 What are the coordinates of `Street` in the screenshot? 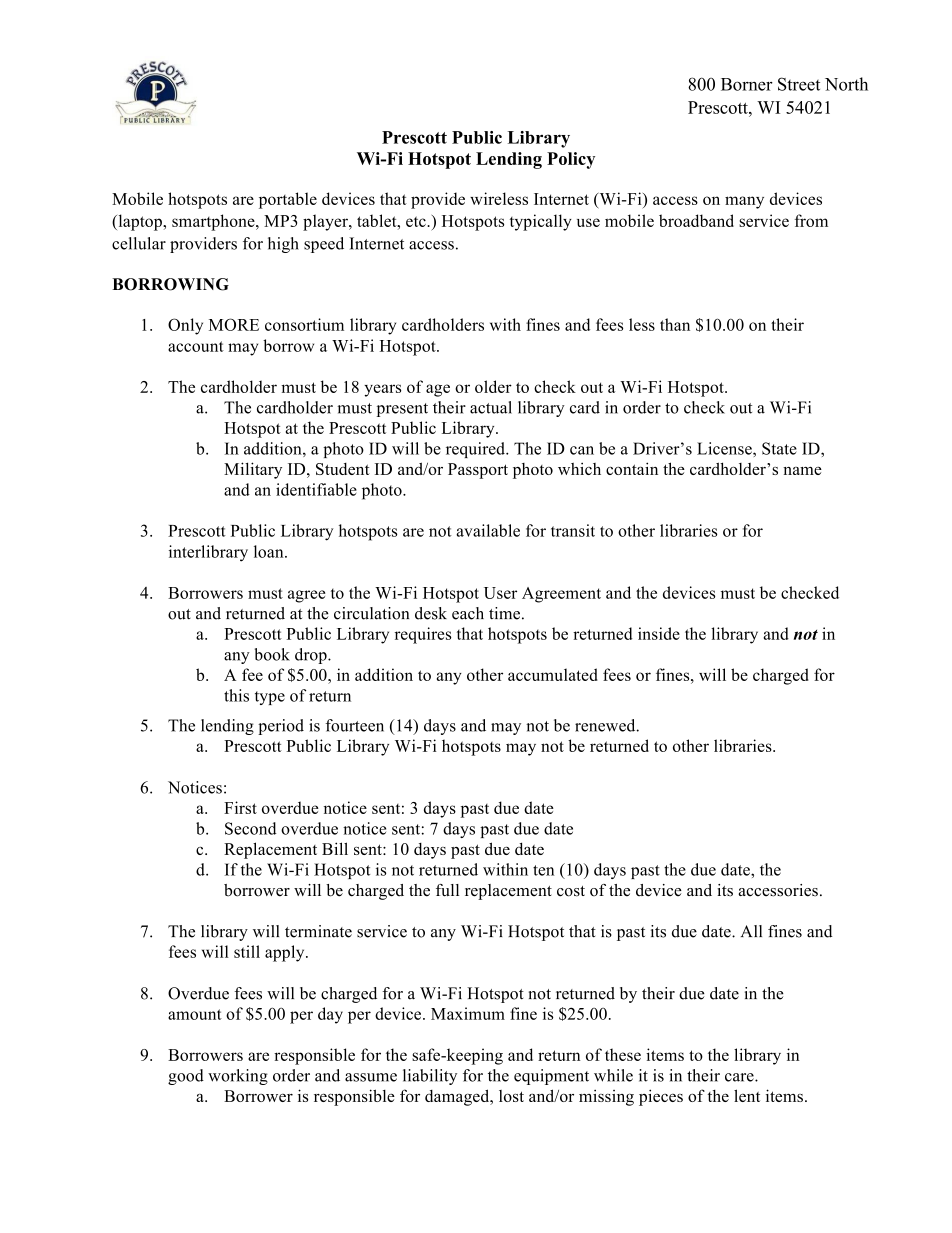 It's located at (799, 84).
